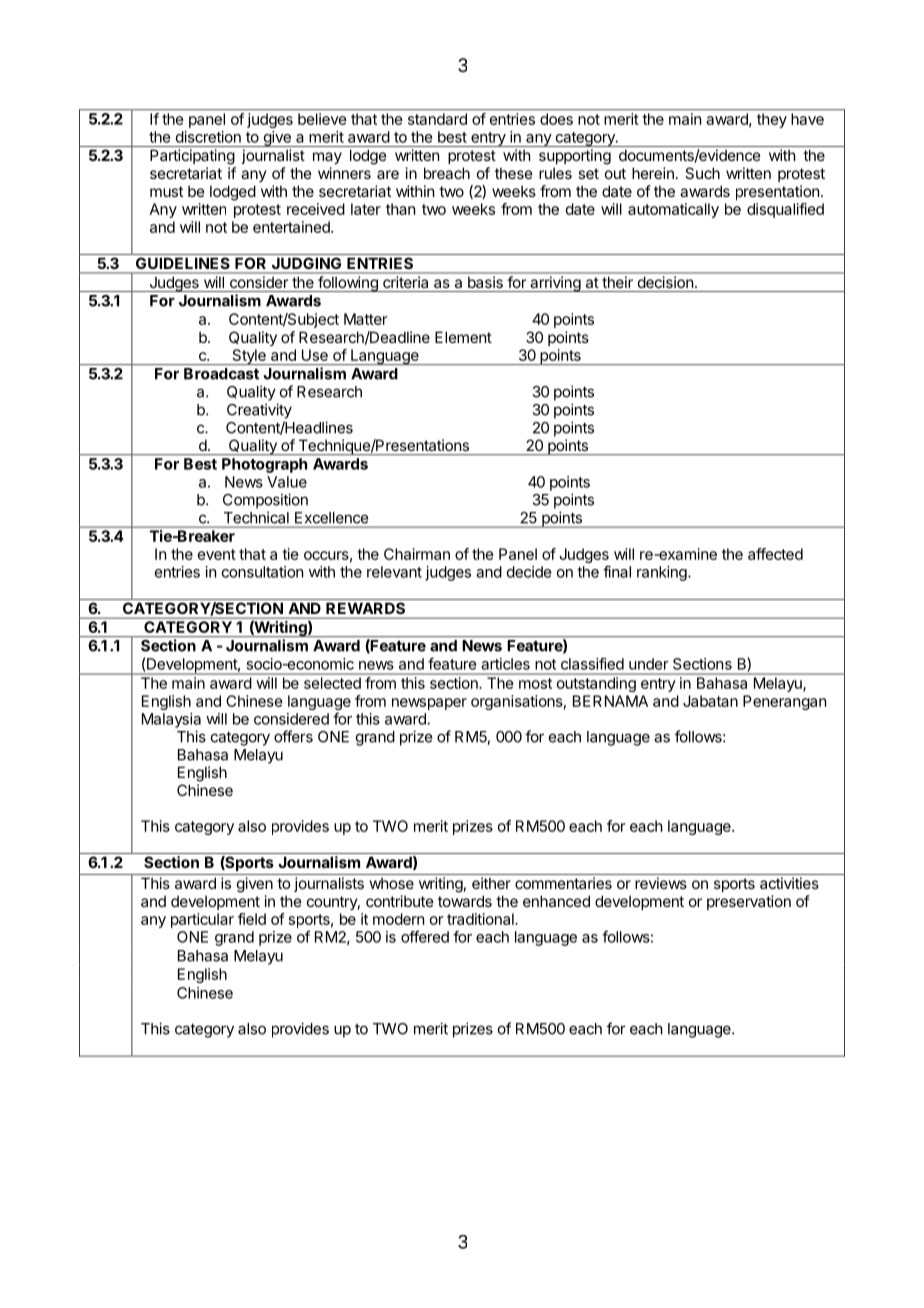 This screenshot has height=1308, width=924. What do you see at coordinates (252, 919) in the screenshot?
I see `field` at bounding box center [252, 919].
